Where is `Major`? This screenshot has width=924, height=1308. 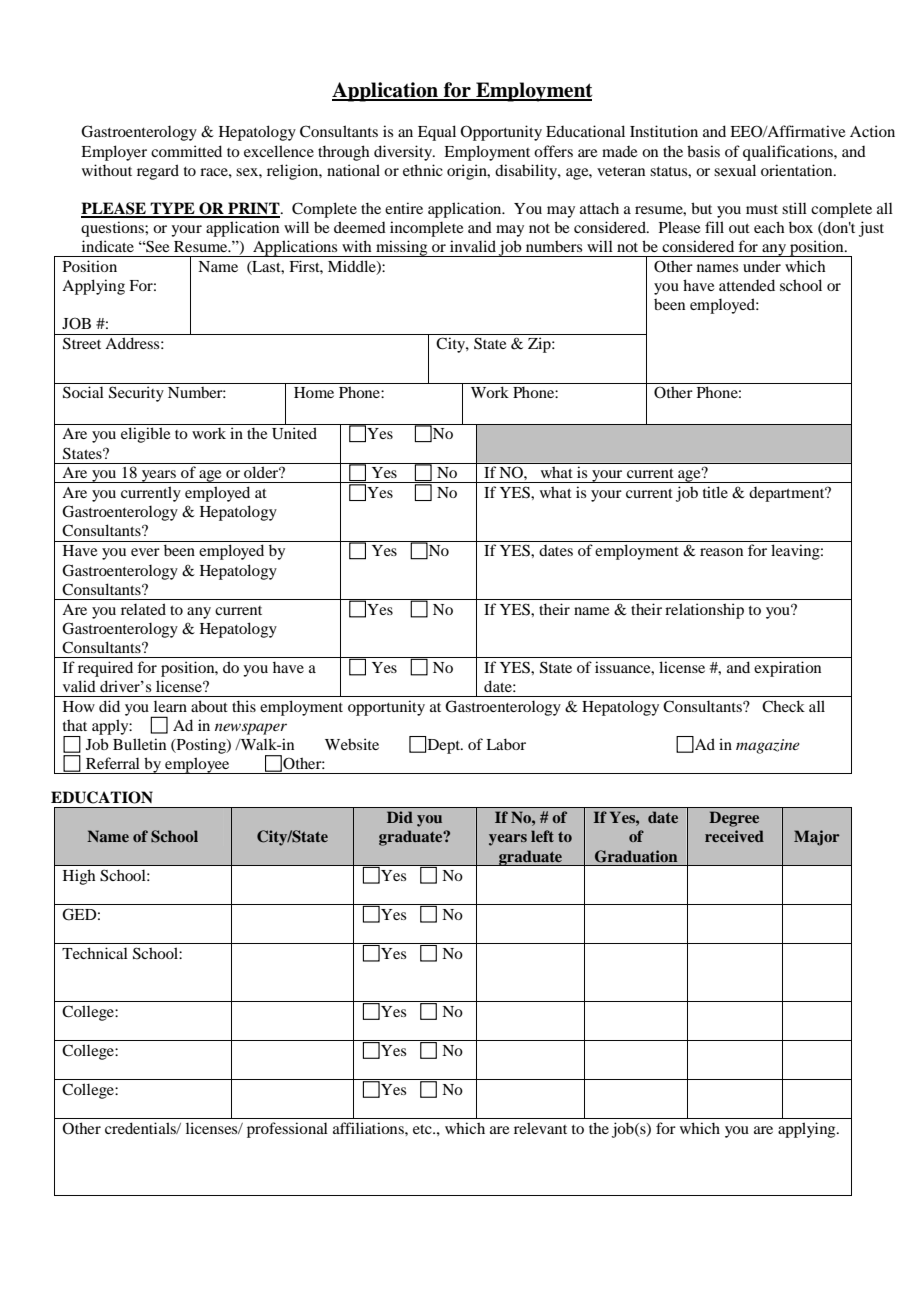
Major is located at coordinates (817, 838).
